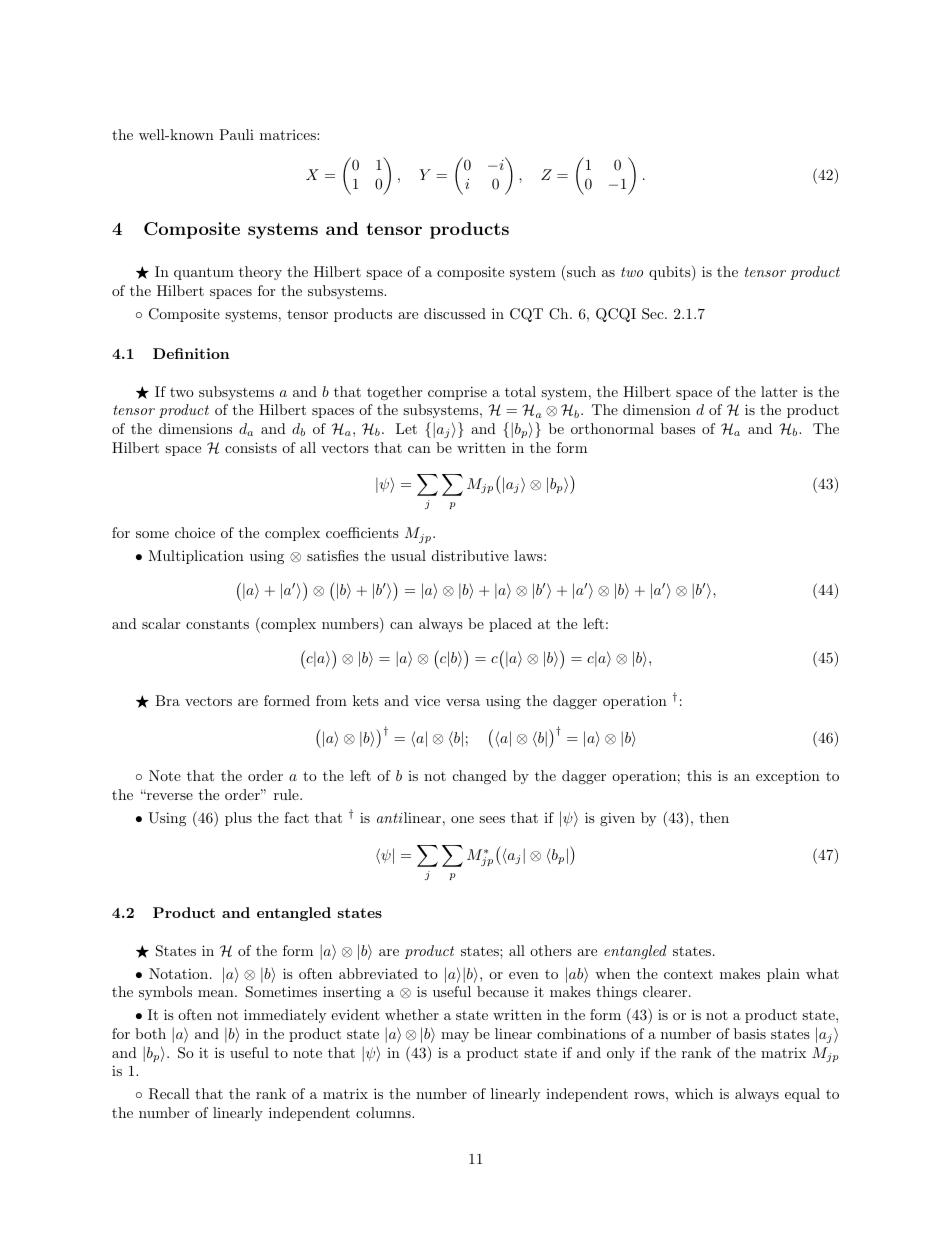  I want to click on placed, so click(510, 625).
